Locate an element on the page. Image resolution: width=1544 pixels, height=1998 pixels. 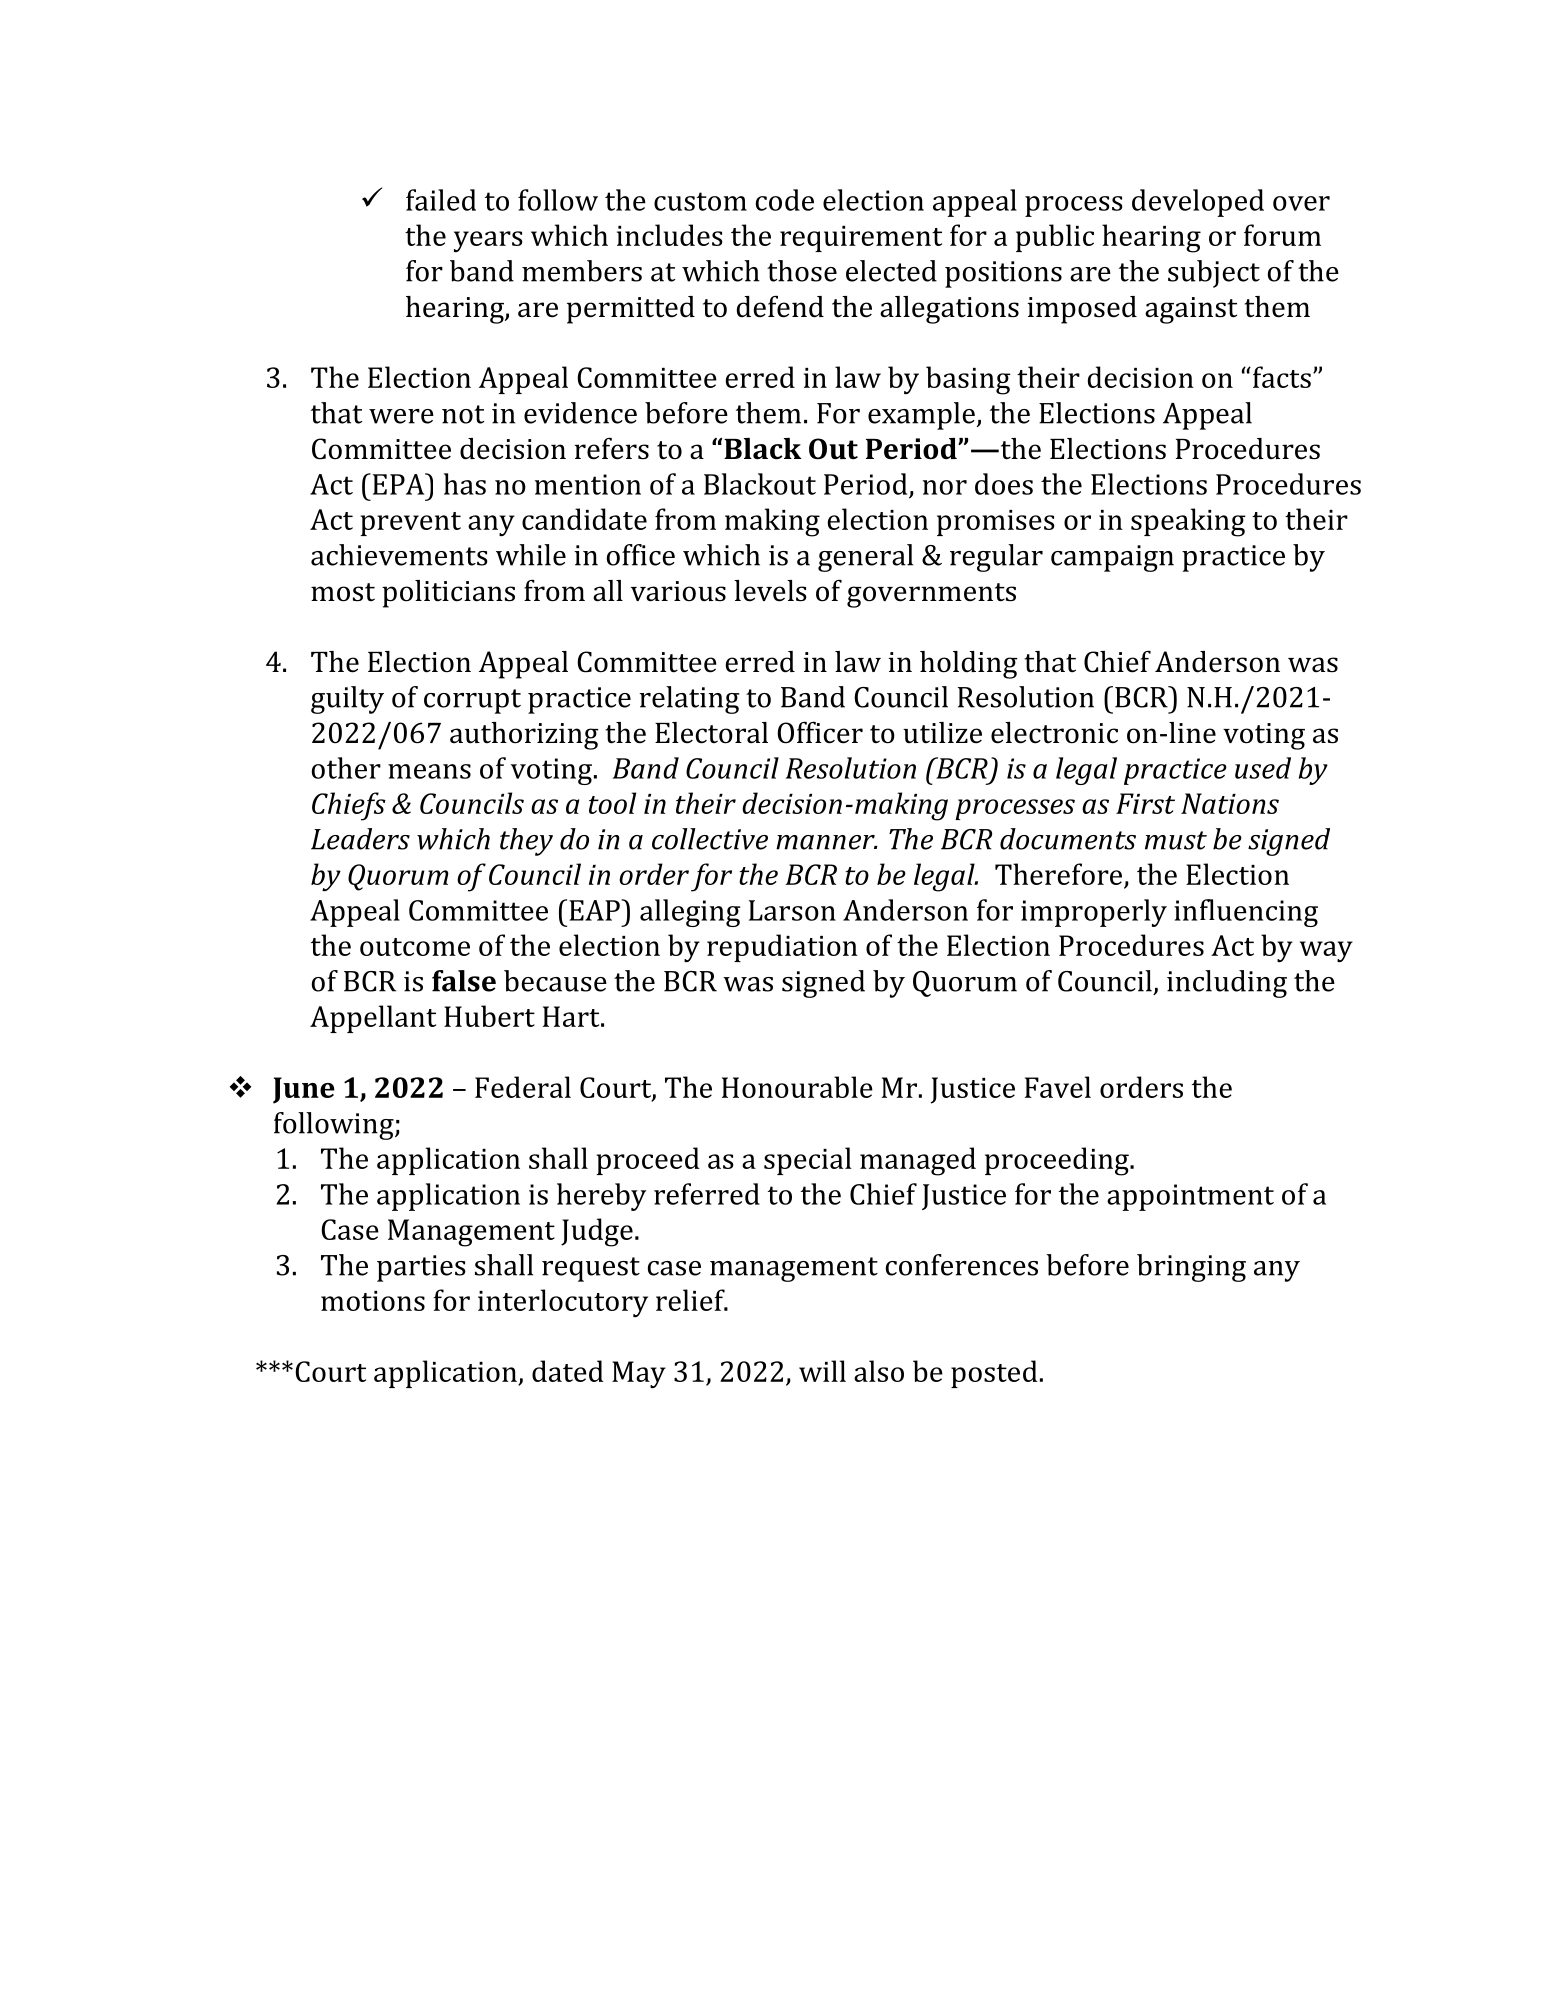
bringing is located at coordinates (1191, 1268).
